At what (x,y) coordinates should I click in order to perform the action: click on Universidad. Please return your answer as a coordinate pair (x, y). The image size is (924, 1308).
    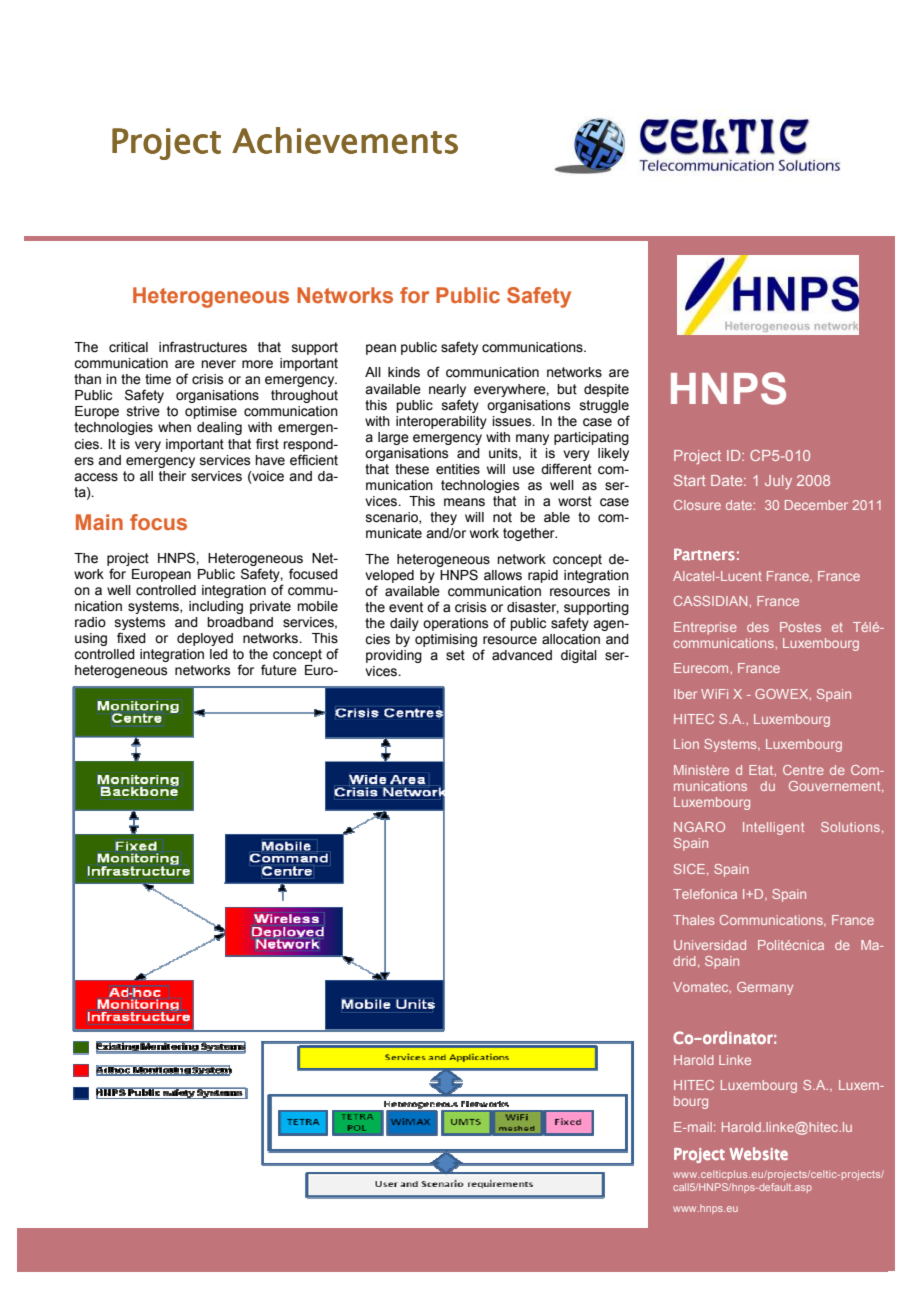
    Looking at the image, I should click on (710, 945).
